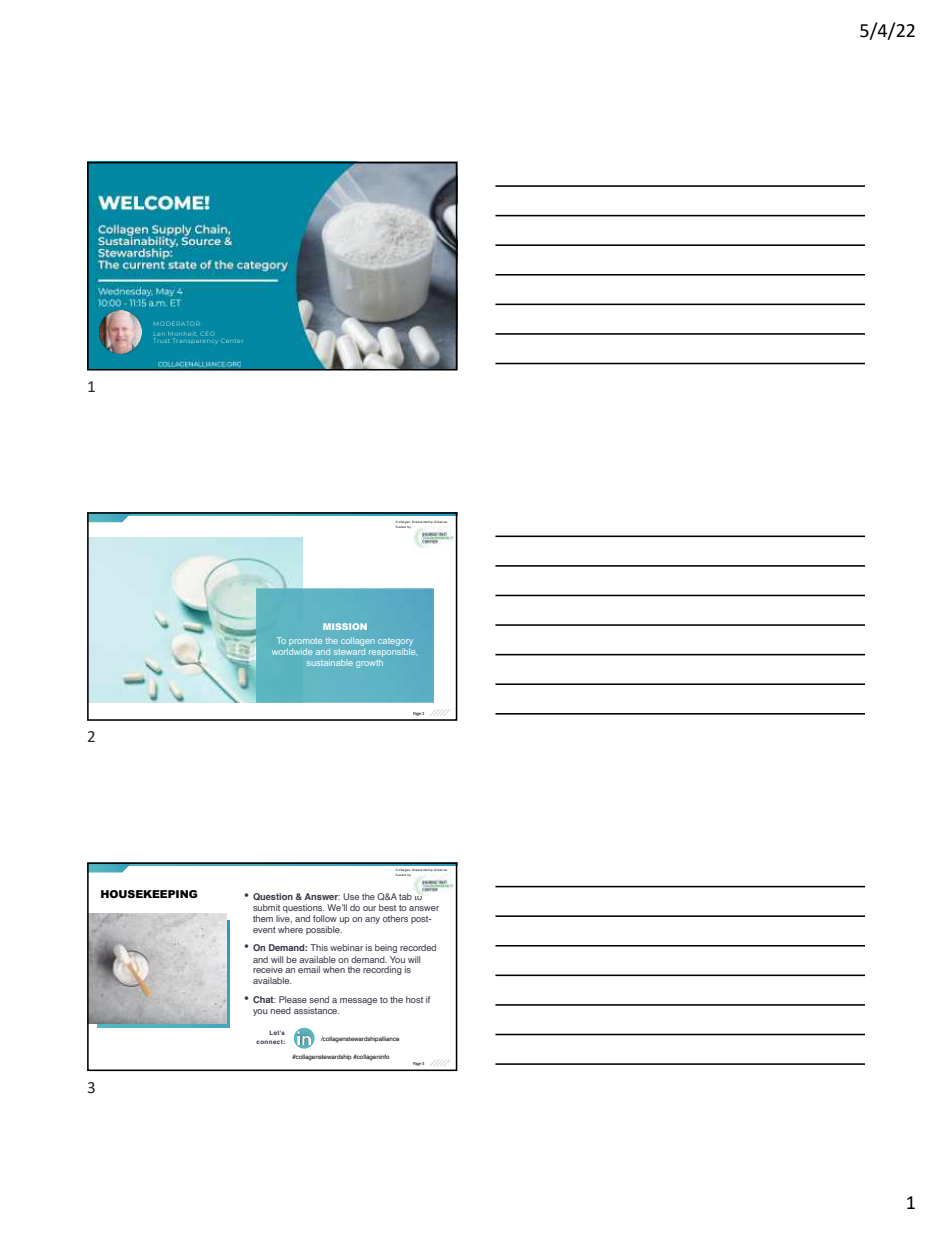 Image resolution: width=952 pixels, height=1233 pixels. Describe the element at coordinates (293, 999) in the screenshot. I see `Please` at that location.
